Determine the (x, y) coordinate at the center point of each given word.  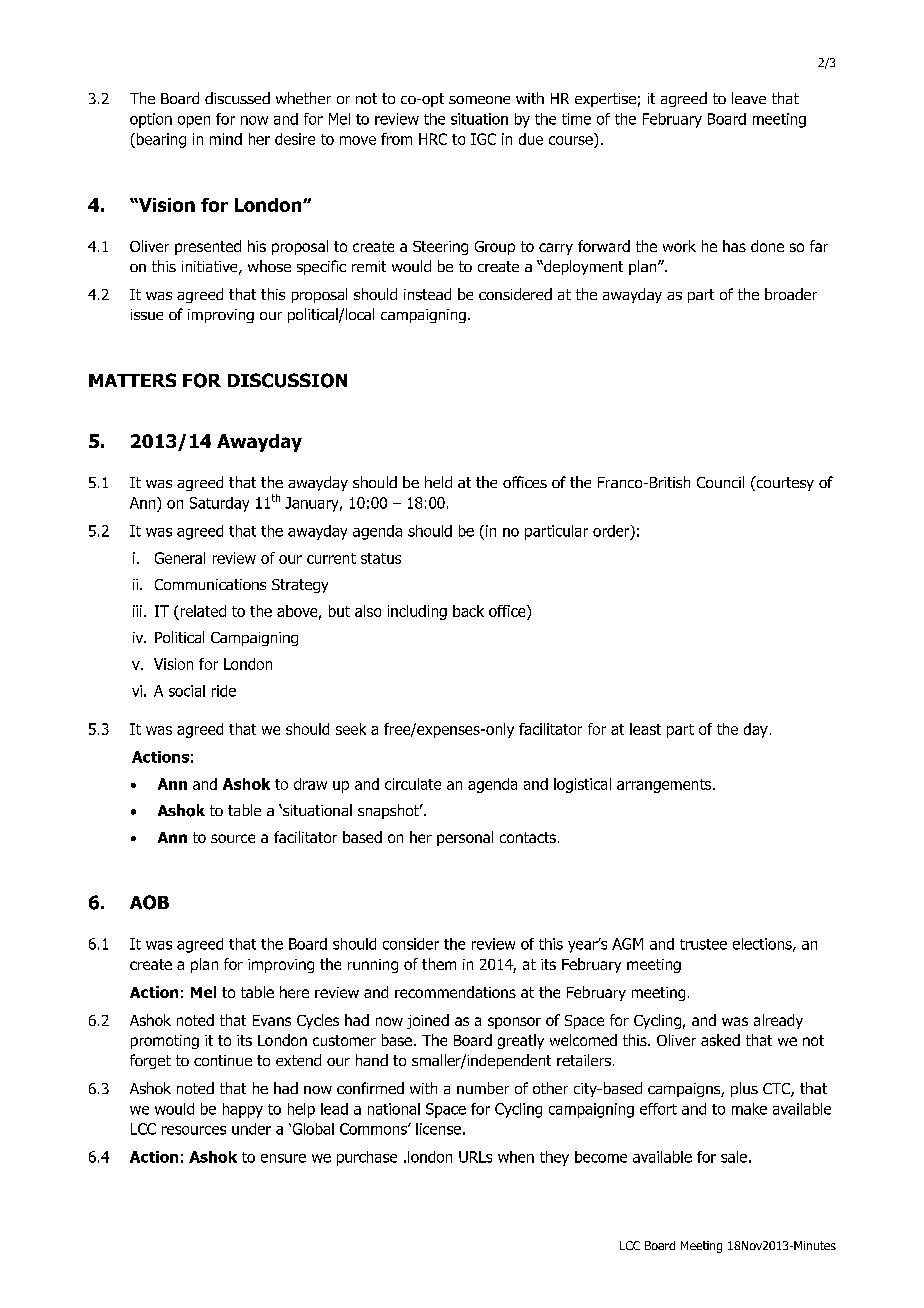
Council (720, 482)
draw (310, 784)
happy (243, 1110)
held (438, 482)
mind (226, 139)
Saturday (219, 504)
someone (479, 100)
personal (465, 838)
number (483, 1088)
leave (749, 98)
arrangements (665, 786)
